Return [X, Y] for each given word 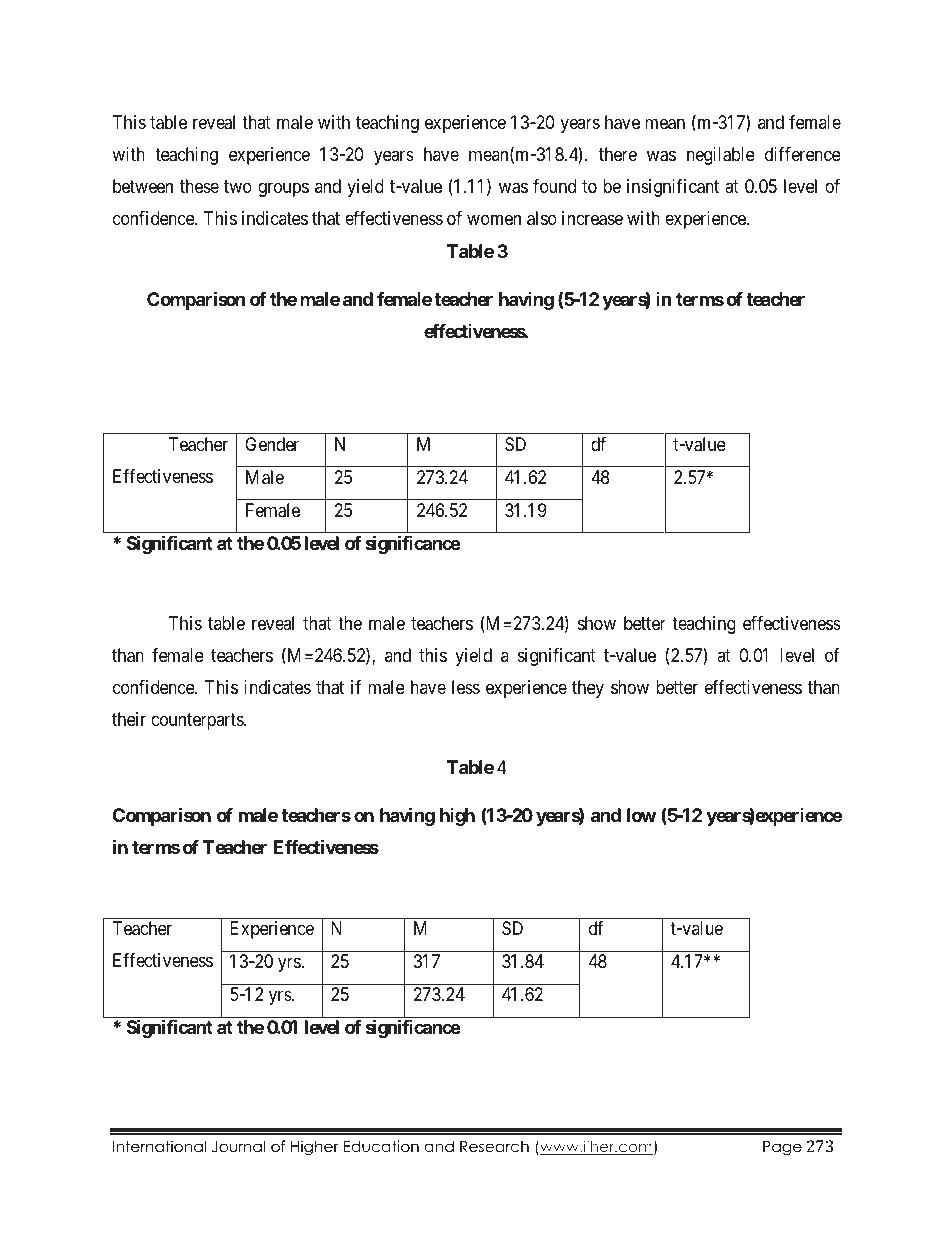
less [466, 687]
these [199, 186]
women [494, 220]
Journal [238, 1146]
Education [381, 1146]
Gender [272, 444]
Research [494, 1146]
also [542, 218]
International [159, 1146]
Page [782, 1148]
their [129, 719]
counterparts [198, 722]
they [588, 689]
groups [283, 190]
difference [803, 154]
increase [592, 218]
